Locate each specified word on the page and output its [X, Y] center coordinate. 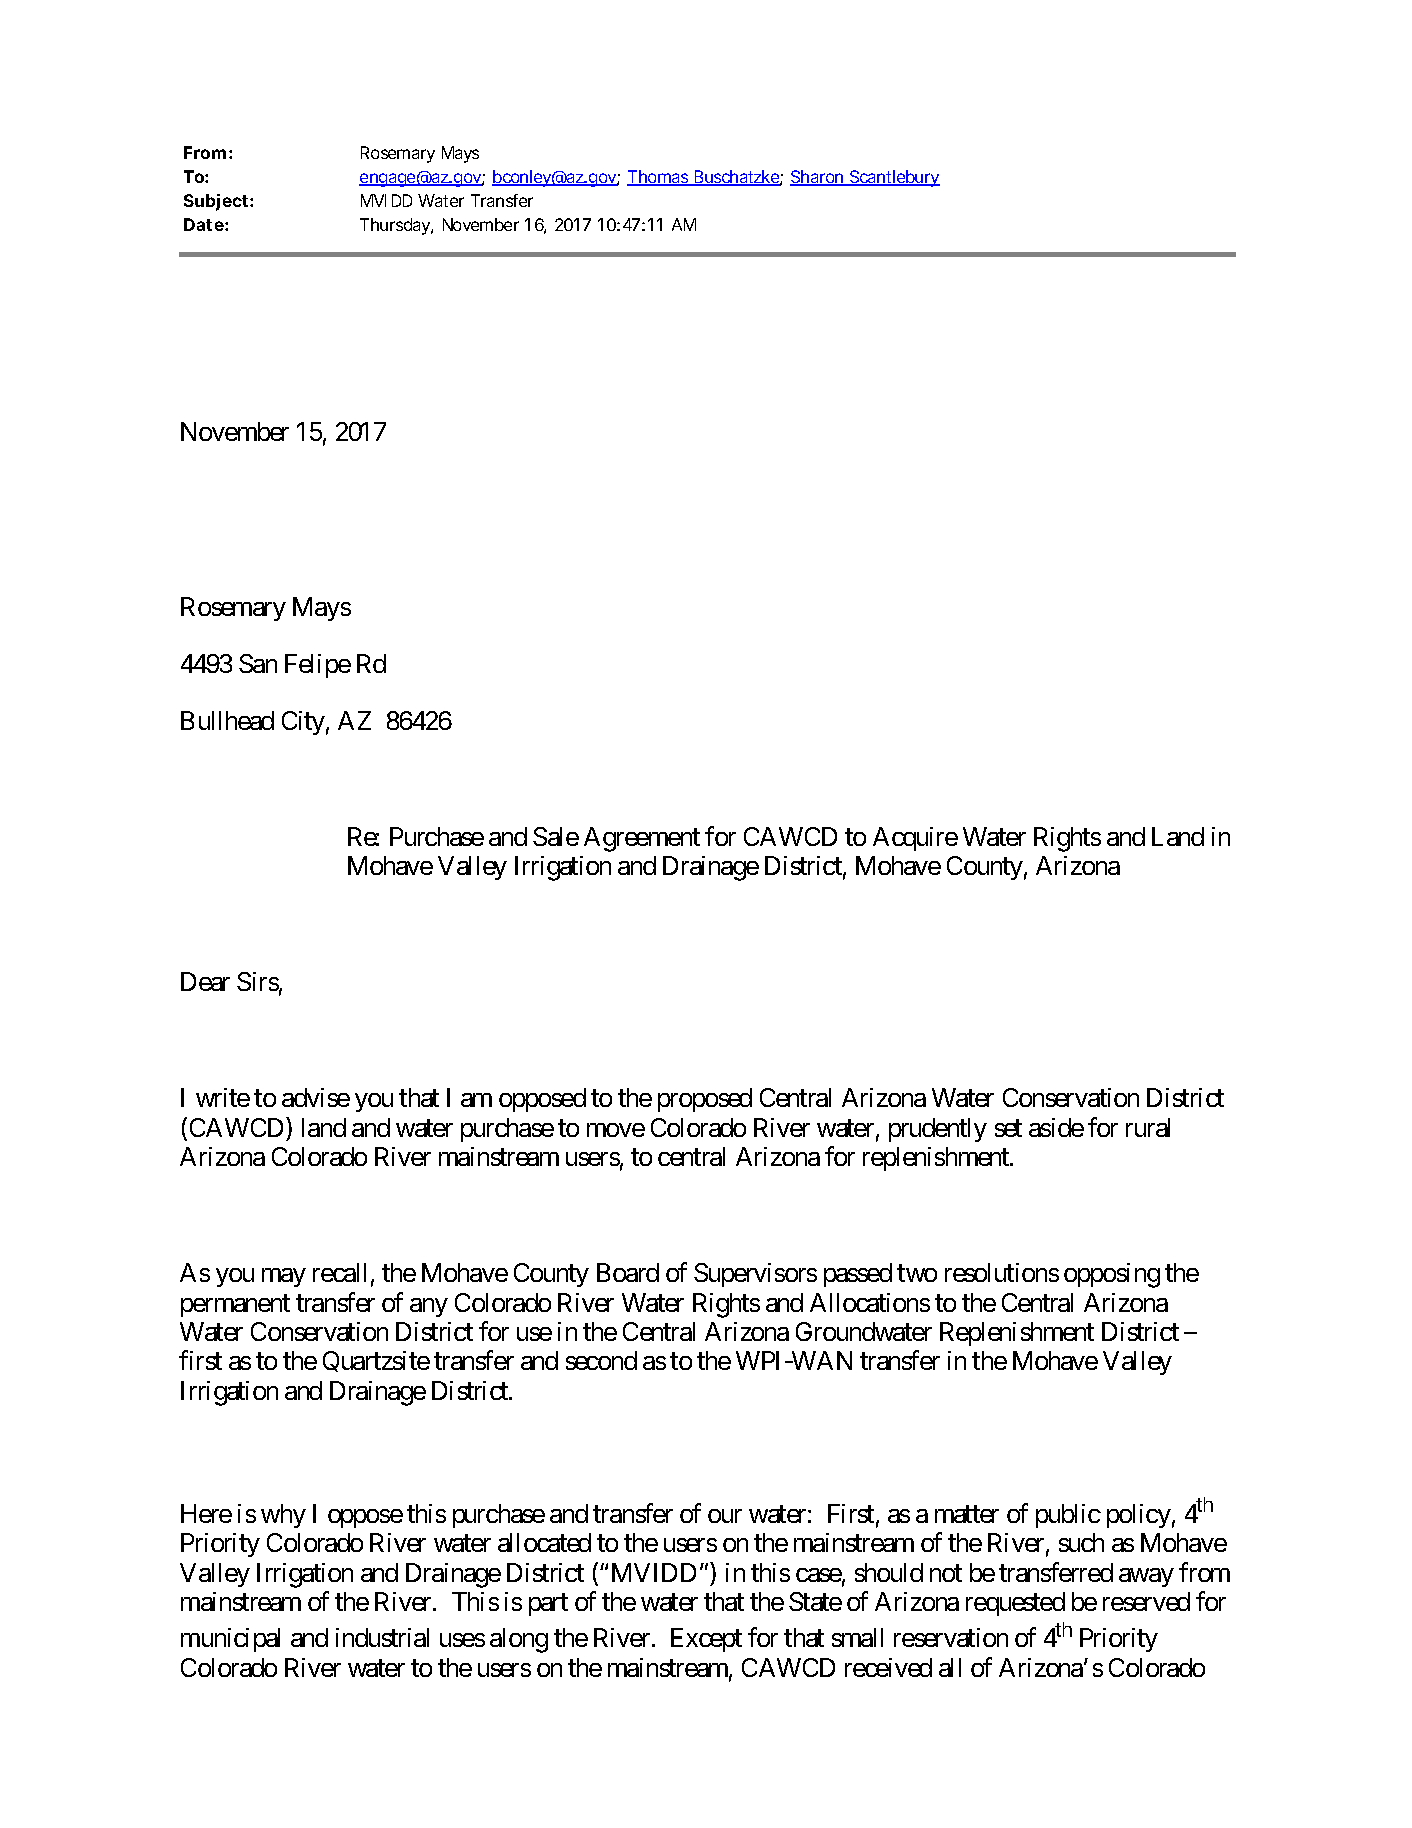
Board [628, 1272]
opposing [1112, 1275]
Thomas [659, 178]
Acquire [915, 839]
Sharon [818, 178]
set [1008, 1128]
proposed [705, 1100]
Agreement [642, 839]
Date [204, 224]
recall [339, 1272]
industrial [382, 1637]
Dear [205, 981]
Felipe [318, 666]
